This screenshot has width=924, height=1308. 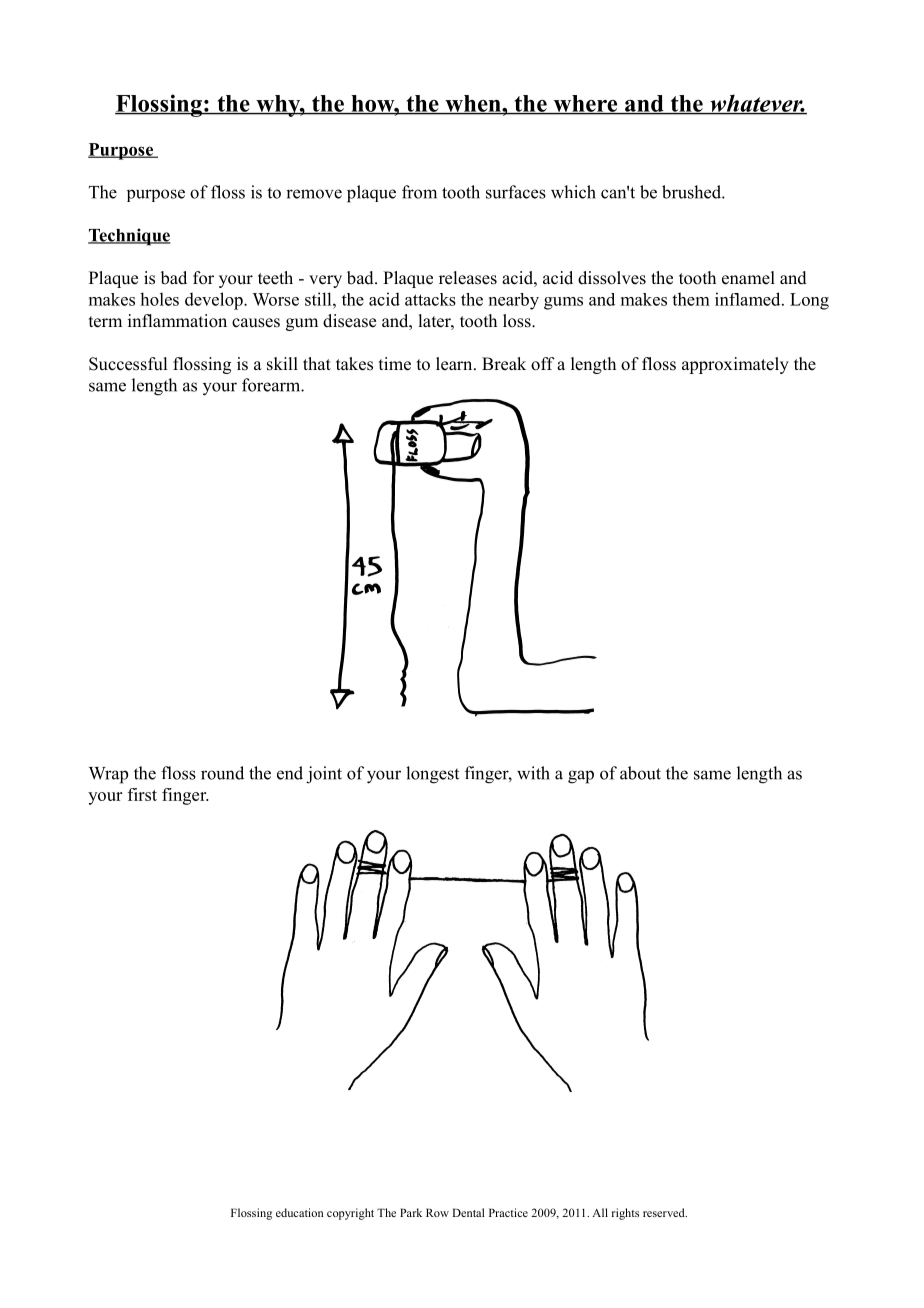 I want to click on Technique, so click(x=129, y=237).
